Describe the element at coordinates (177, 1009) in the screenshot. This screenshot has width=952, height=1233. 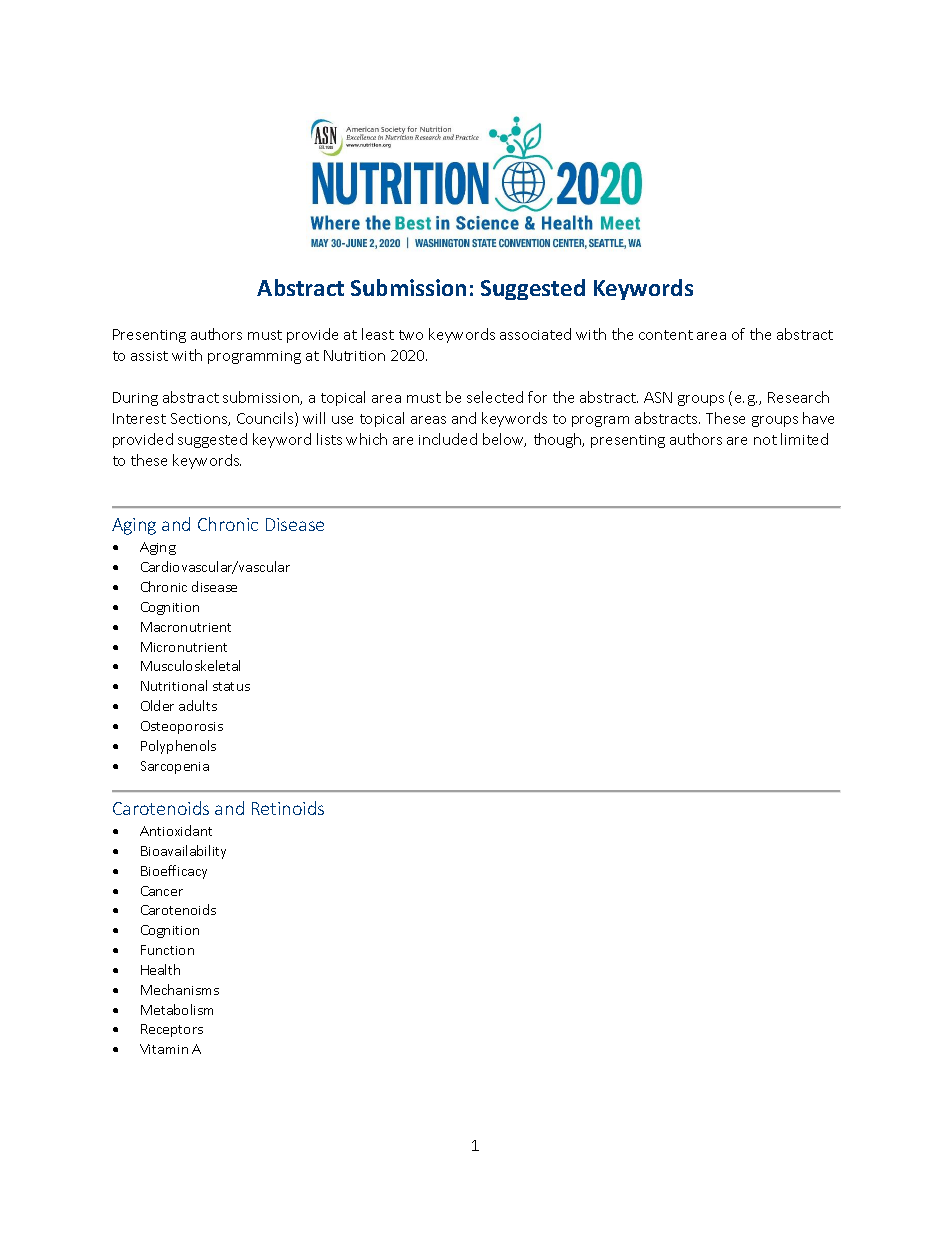
I see `Metabolism` at that location.
